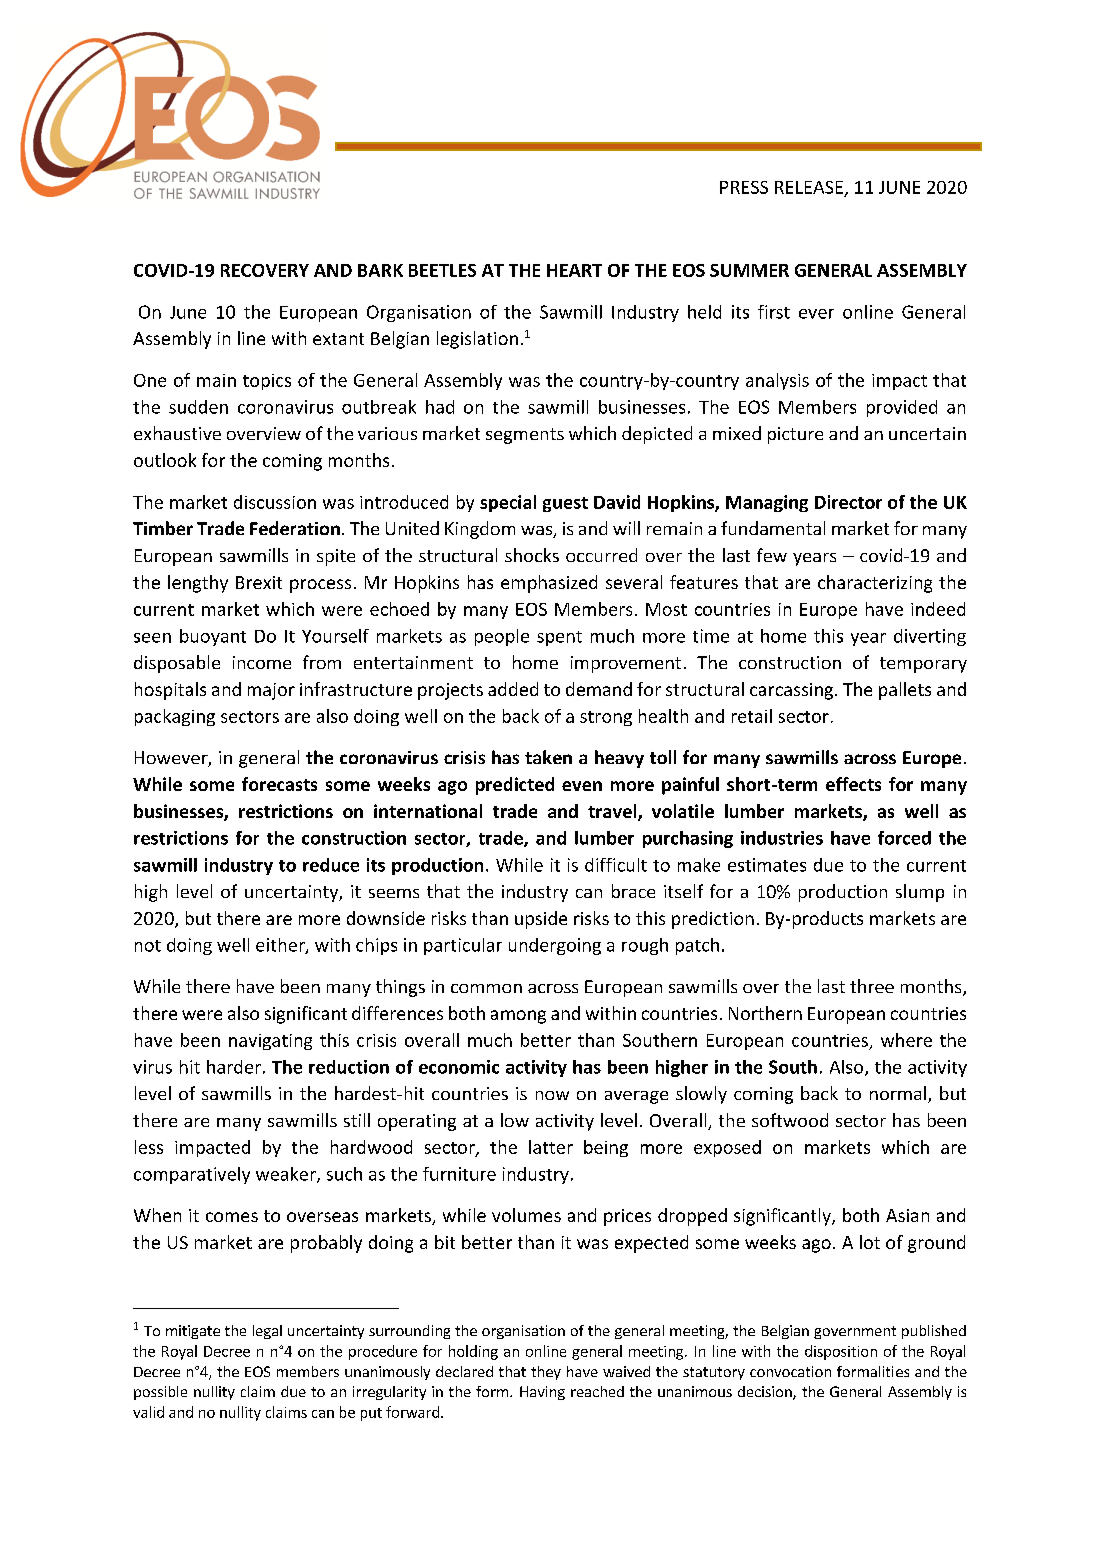 The width and height of the image is (1100, 1555). Describe the element at coordinates (267, 1332) in the image. I see `legal` at that location.
